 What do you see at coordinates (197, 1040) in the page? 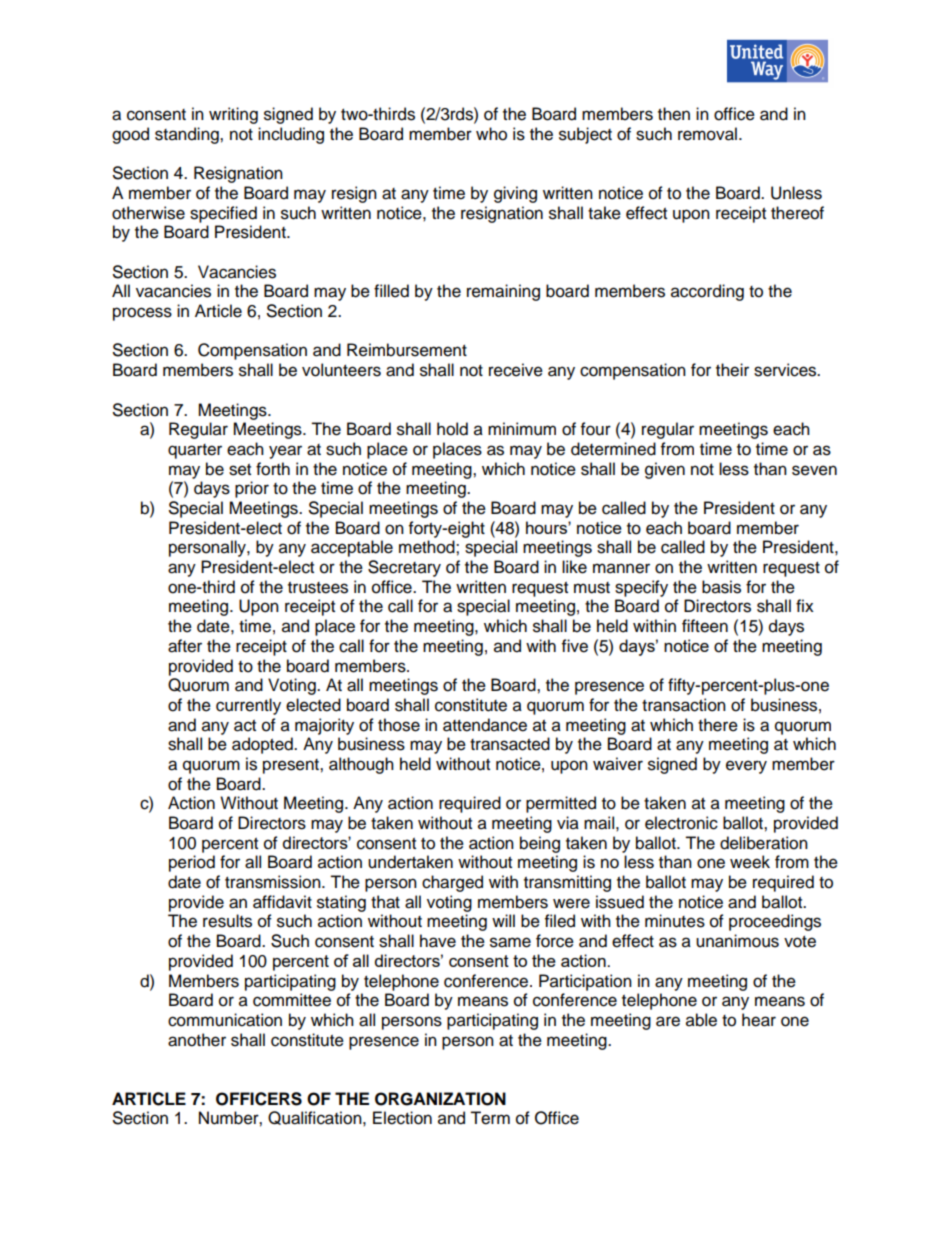
I see `another` at bounding box center [197, 1040].
